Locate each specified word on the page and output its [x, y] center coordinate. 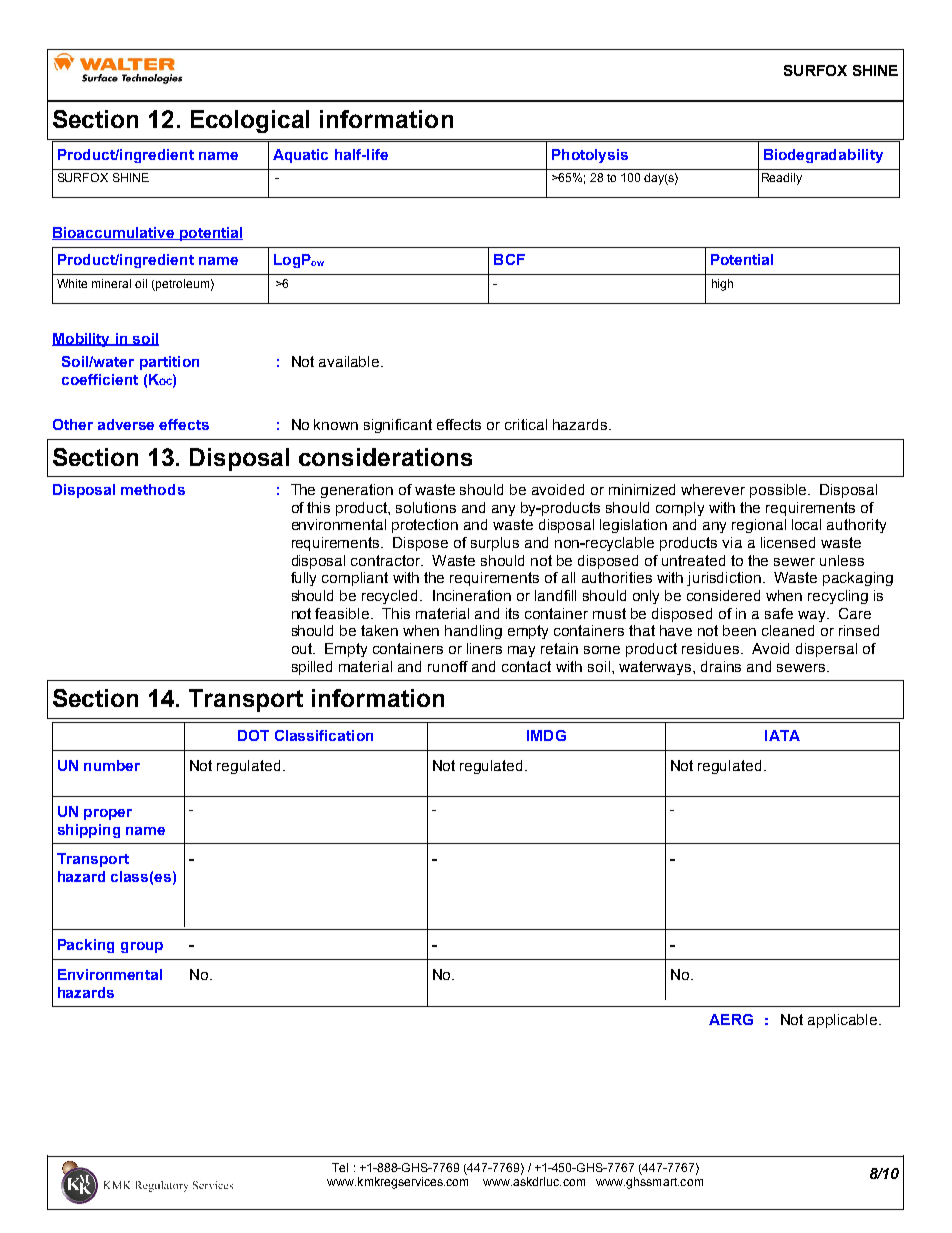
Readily [782, 179]
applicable [844, 1021]
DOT [253, 735]
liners [484, 648]
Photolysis [590, 156]
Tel [340, 1167]
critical [526, 424]
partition [169, 363]
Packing [86, 946]
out [303, 648]
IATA [782, 735]
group [142, 947]
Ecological [250, 121]
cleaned [788, 630]
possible [778, 491]
